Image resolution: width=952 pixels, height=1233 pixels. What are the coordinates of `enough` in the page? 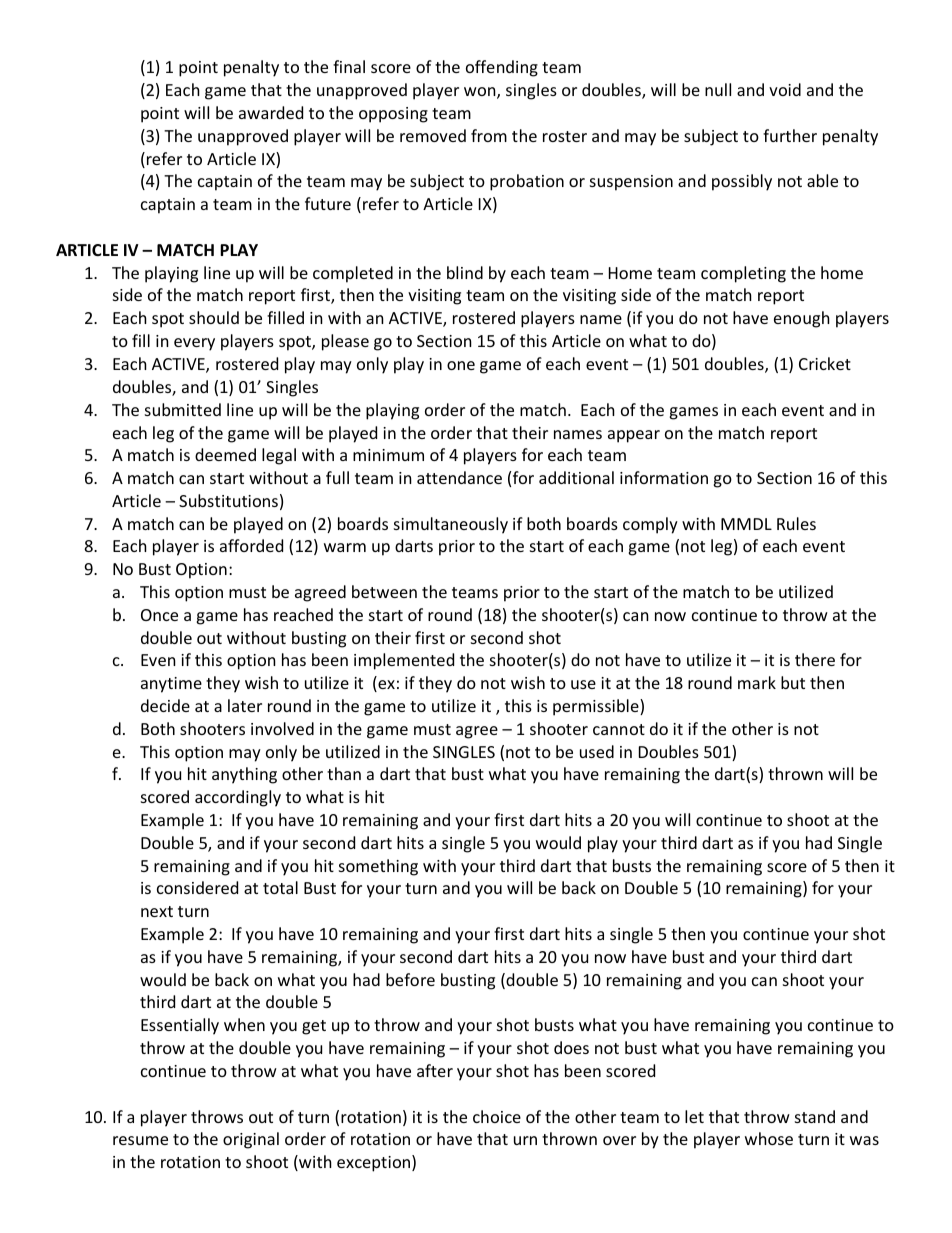 It's located at (802, 319).
